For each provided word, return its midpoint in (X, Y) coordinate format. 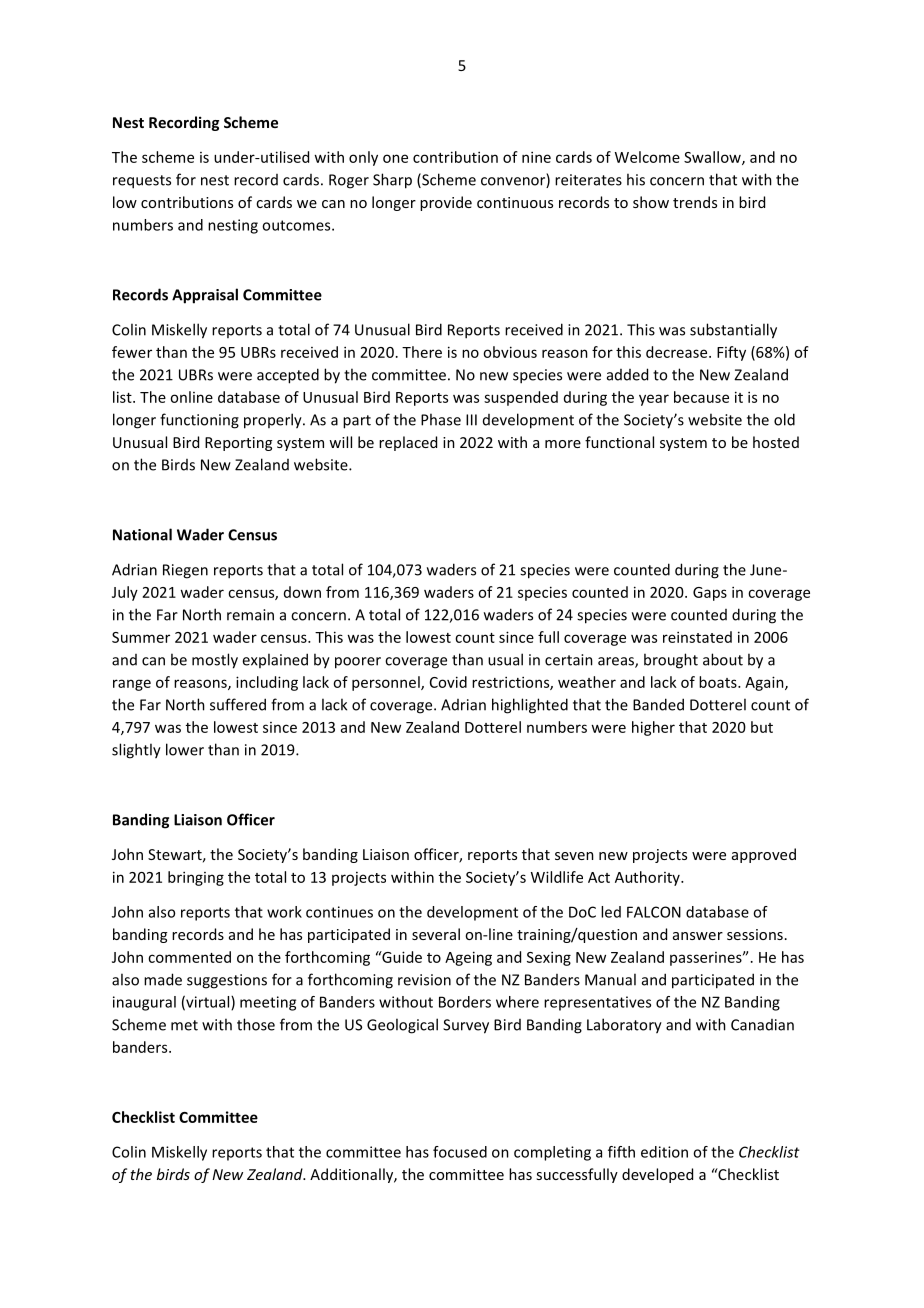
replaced (408, 443)
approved (764, 855)
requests (142, 182)
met (184, 1025)
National (142, 534)
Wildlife (557, 877)
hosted (776, 442)
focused (460, 1152)
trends (695, 202)
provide (446, 203)
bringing (196, 878)
